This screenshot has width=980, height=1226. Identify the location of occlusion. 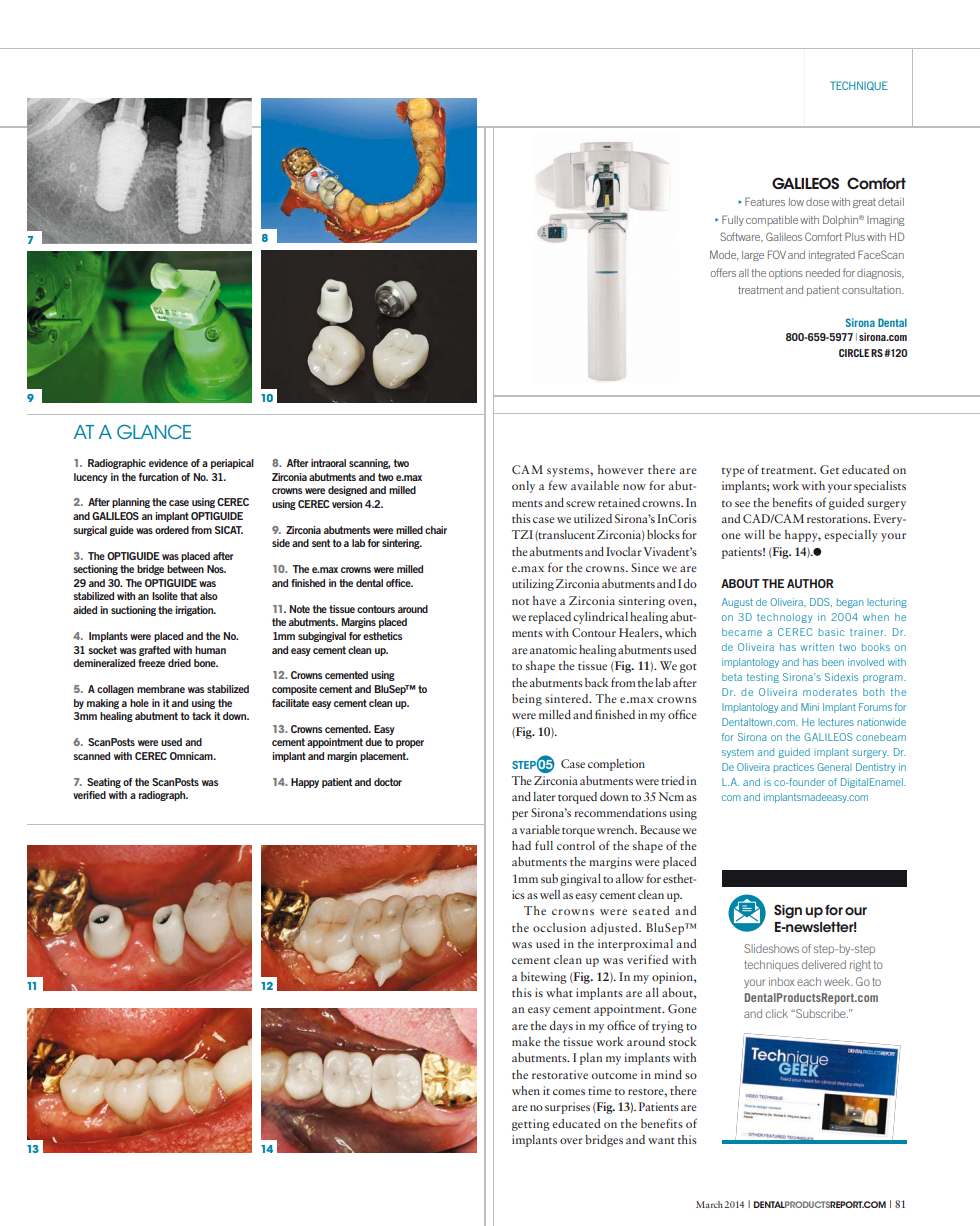
(559, 927).
